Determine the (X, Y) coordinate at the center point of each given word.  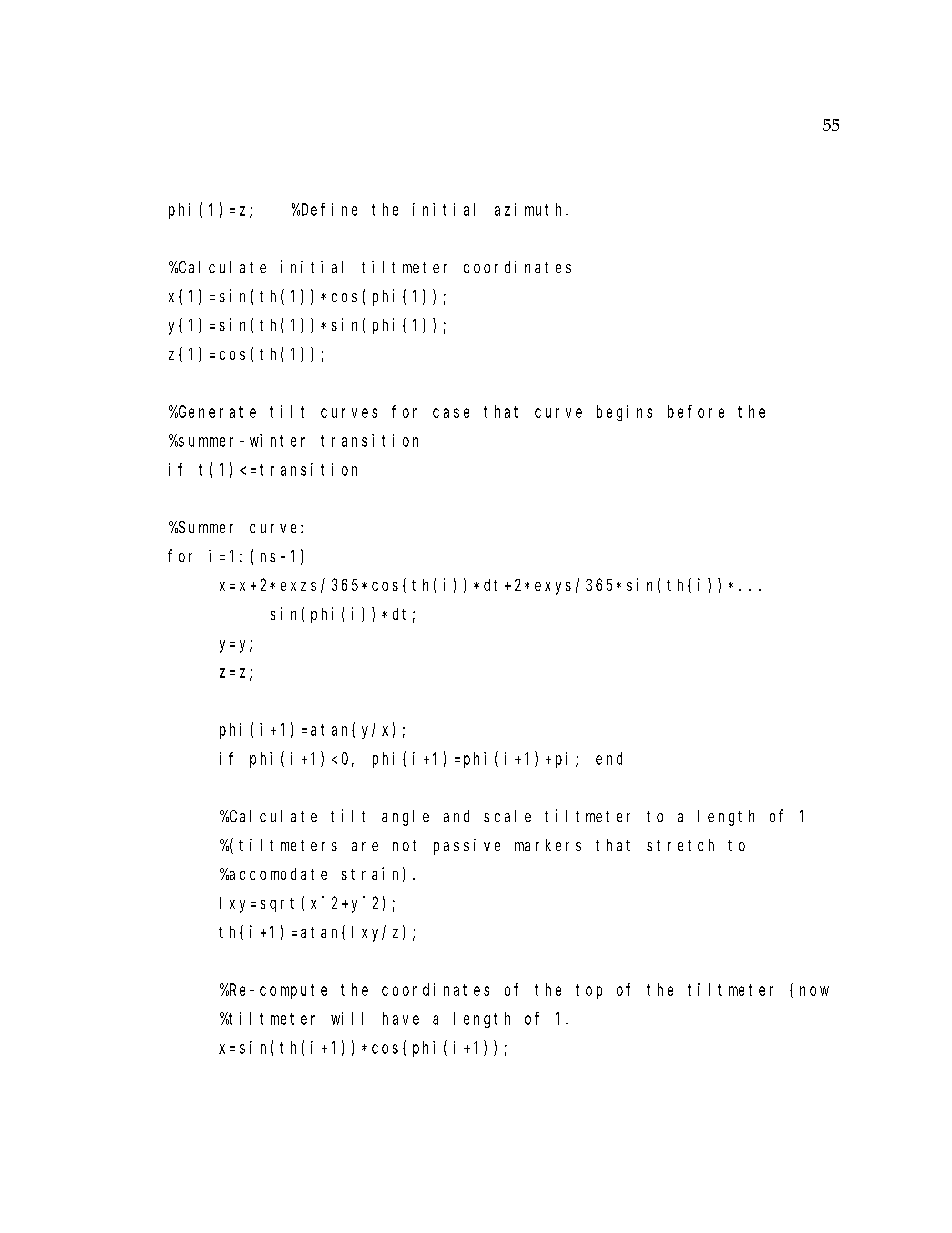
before (696, 411)
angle (405, 818)
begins (624, 413)
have (401, 1018)
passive (467, 847)
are (365, 846)
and (456, 816)
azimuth (531, 209)
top (589, 991)
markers (548, 845)
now (814, 991)
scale (507, 816)
